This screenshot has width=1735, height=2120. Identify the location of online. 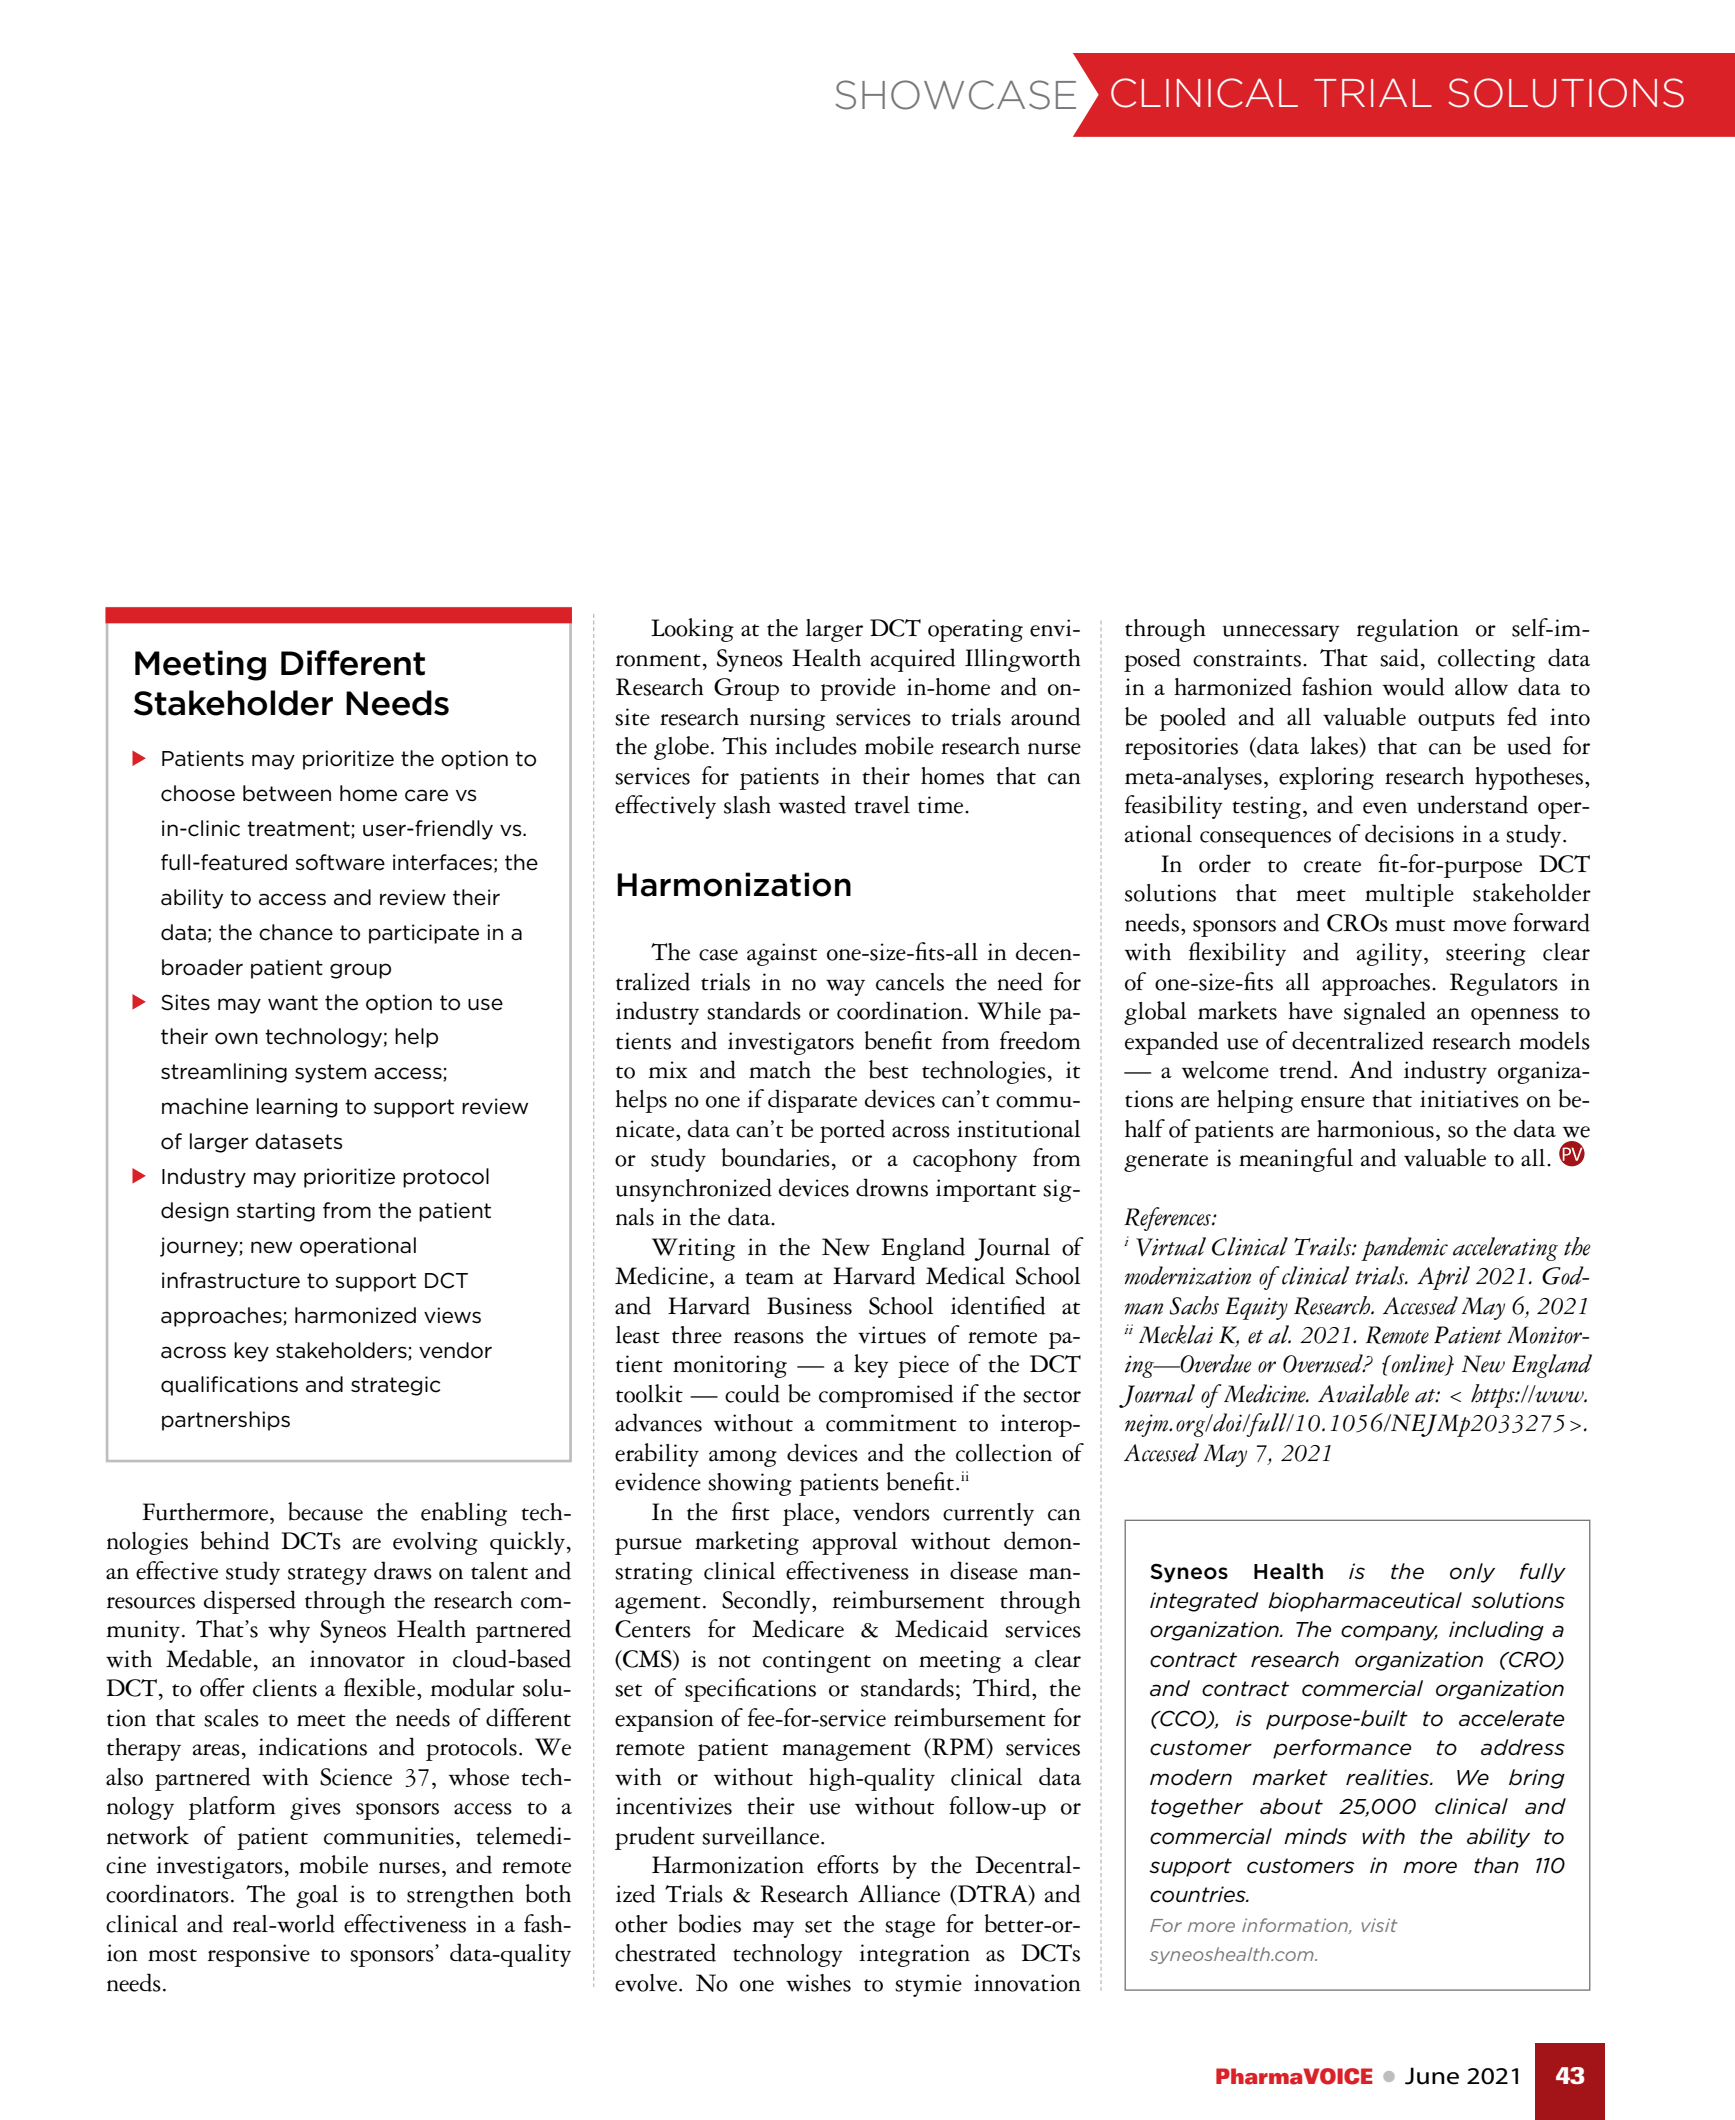
(1419, 1364).
